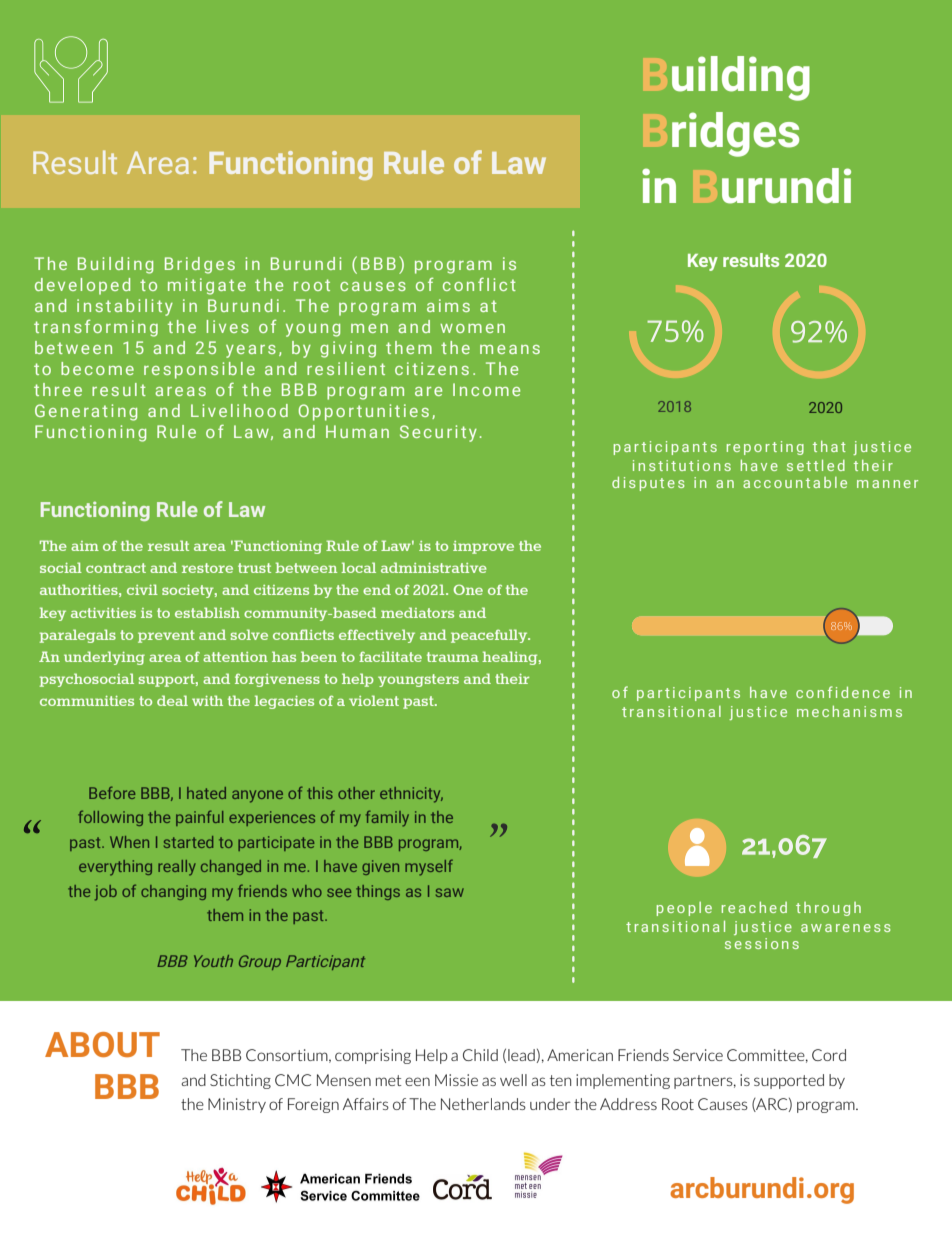 The width and height of the page is (952, 1233). Describe the element at coordinates (510, 349) in the page. I see `means` at that location.
